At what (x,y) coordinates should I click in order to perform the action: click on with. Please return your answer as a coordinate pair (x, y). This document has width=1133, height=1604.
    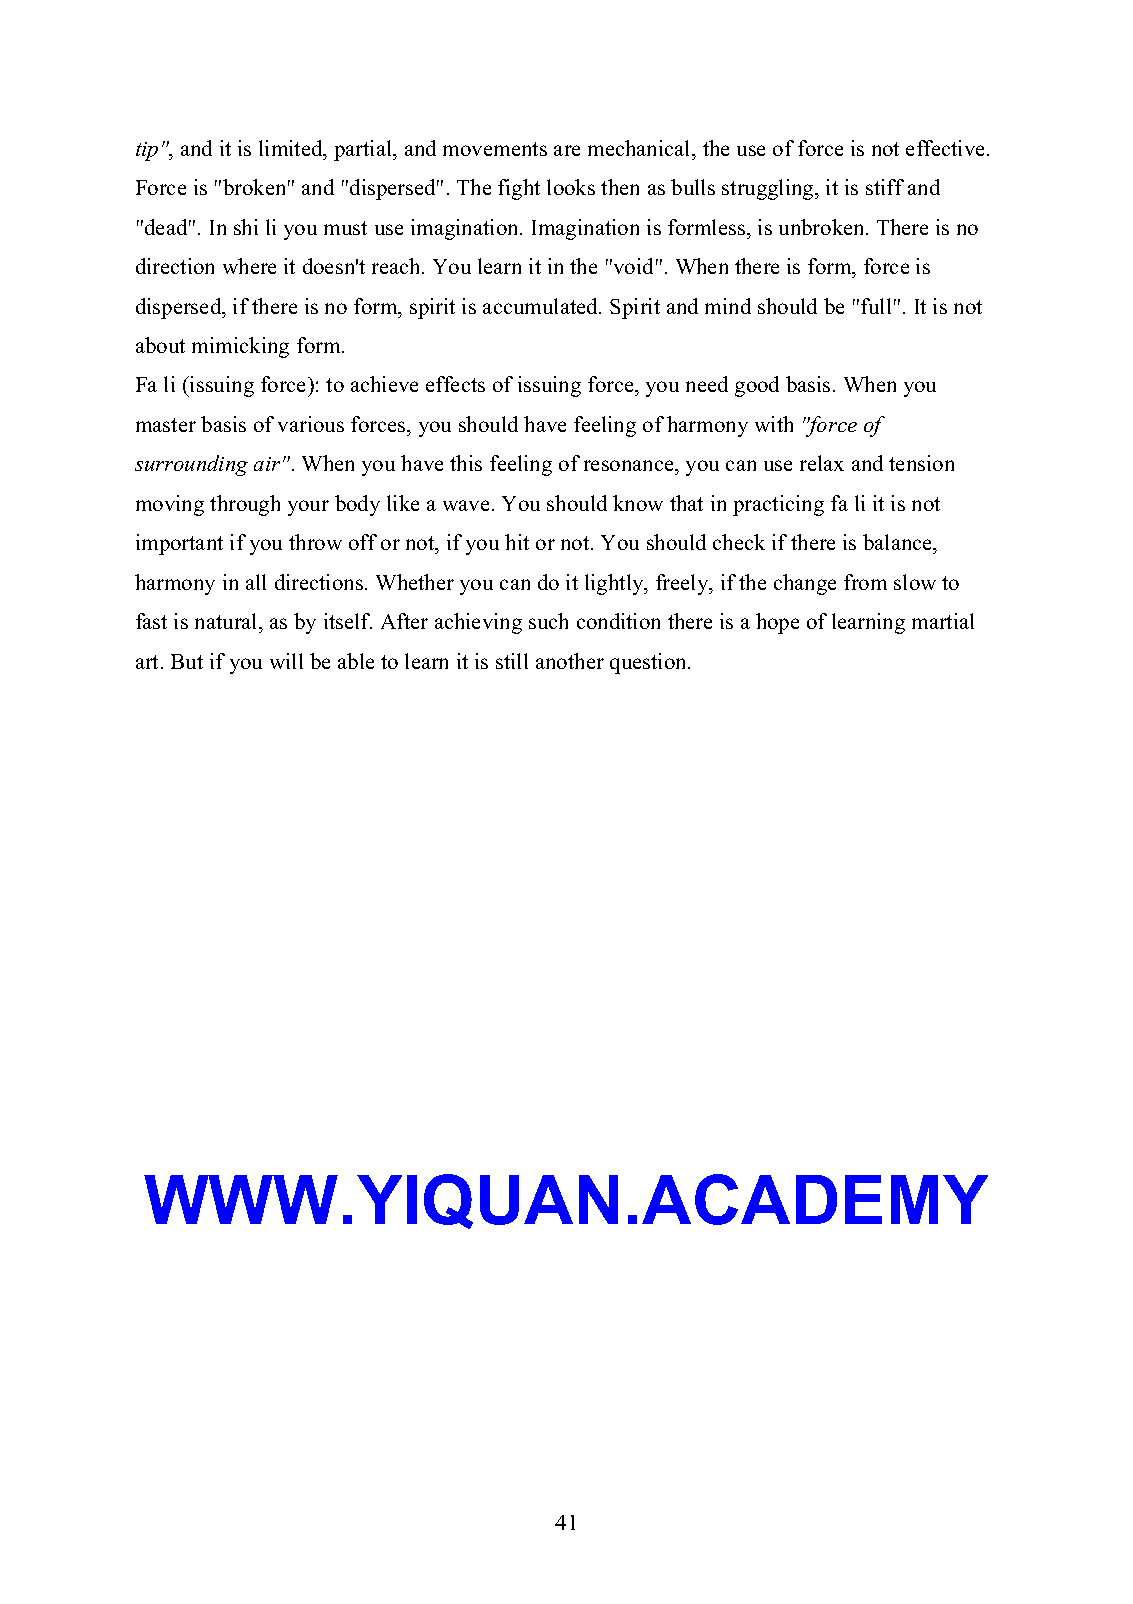
    Looking at the image, I should click on (774, 424).
